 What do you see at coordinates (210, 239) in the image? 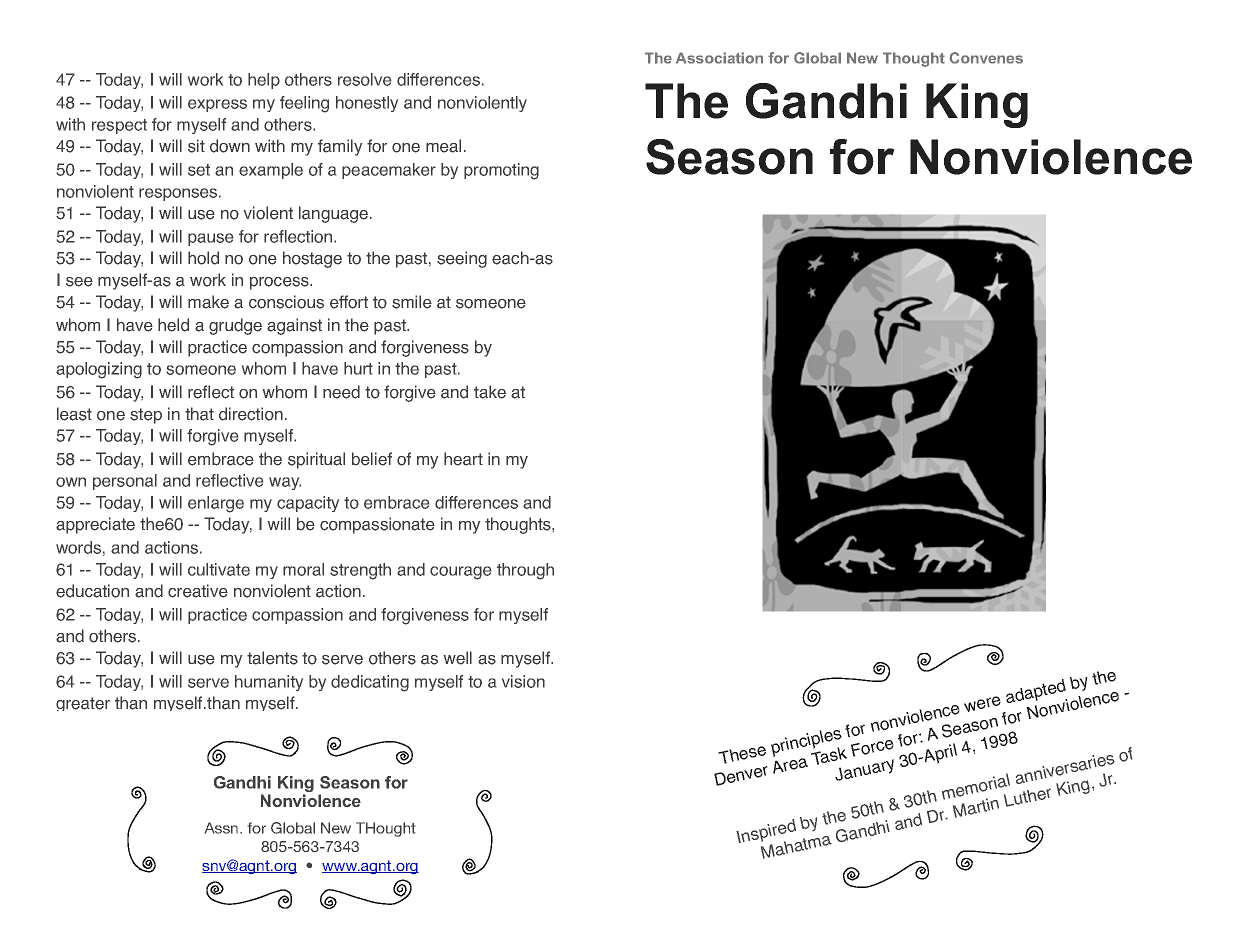
I see `pause` at bounding box center [210, 239].
